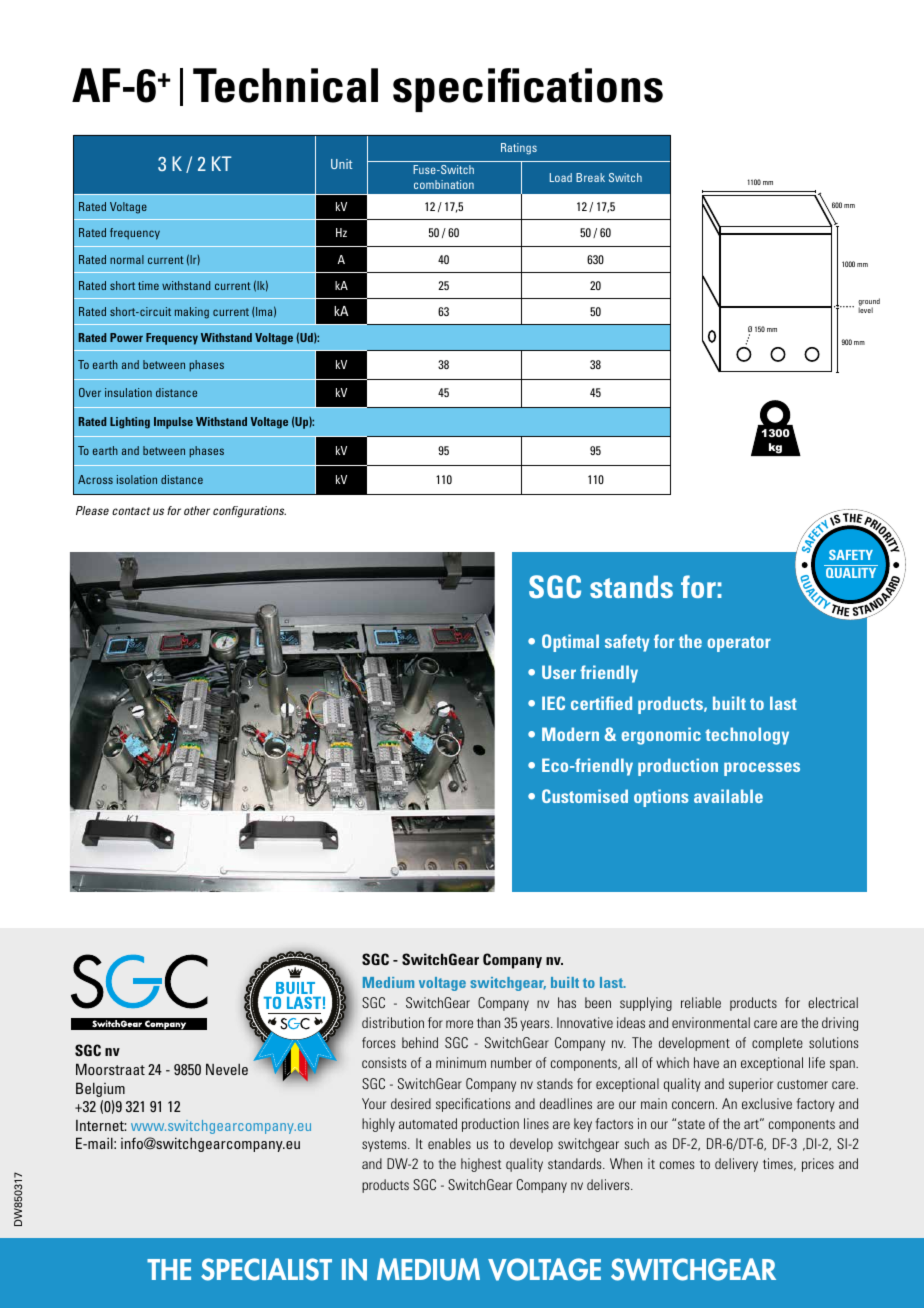 The height and width of the screenshot is (1308, 924). Describe the element at coordinates (590, 177) in the screenshot. I see `Break` at that location.
